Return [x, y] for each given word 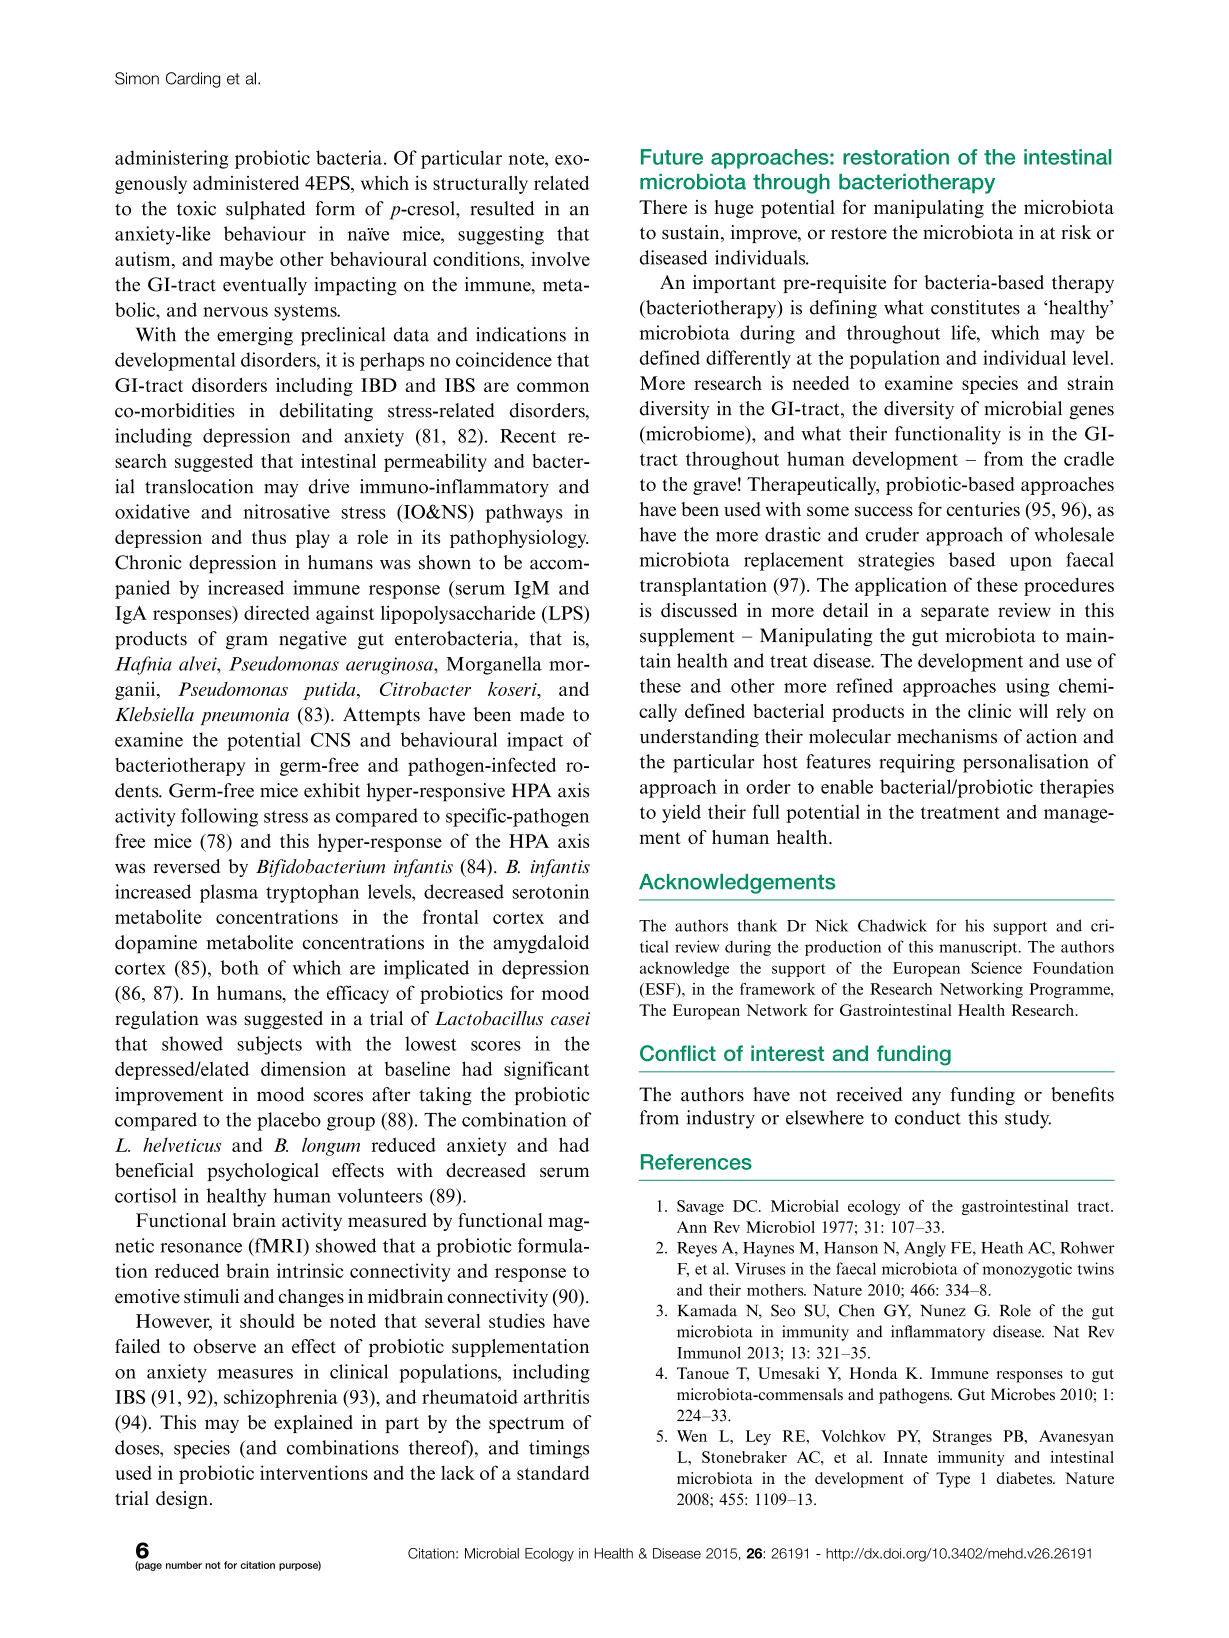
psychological [263, 1172]
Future [672, 157]
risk [1076, 232]
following [219, 817]
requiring [917, 763]
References [696, 1162]
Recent [528, 436]
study [1028, 1119]
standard [553, 1472]
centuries [983, 509]
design [182, 1500]
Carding [193, 80]
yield [681, 813]
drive [329, 486]
